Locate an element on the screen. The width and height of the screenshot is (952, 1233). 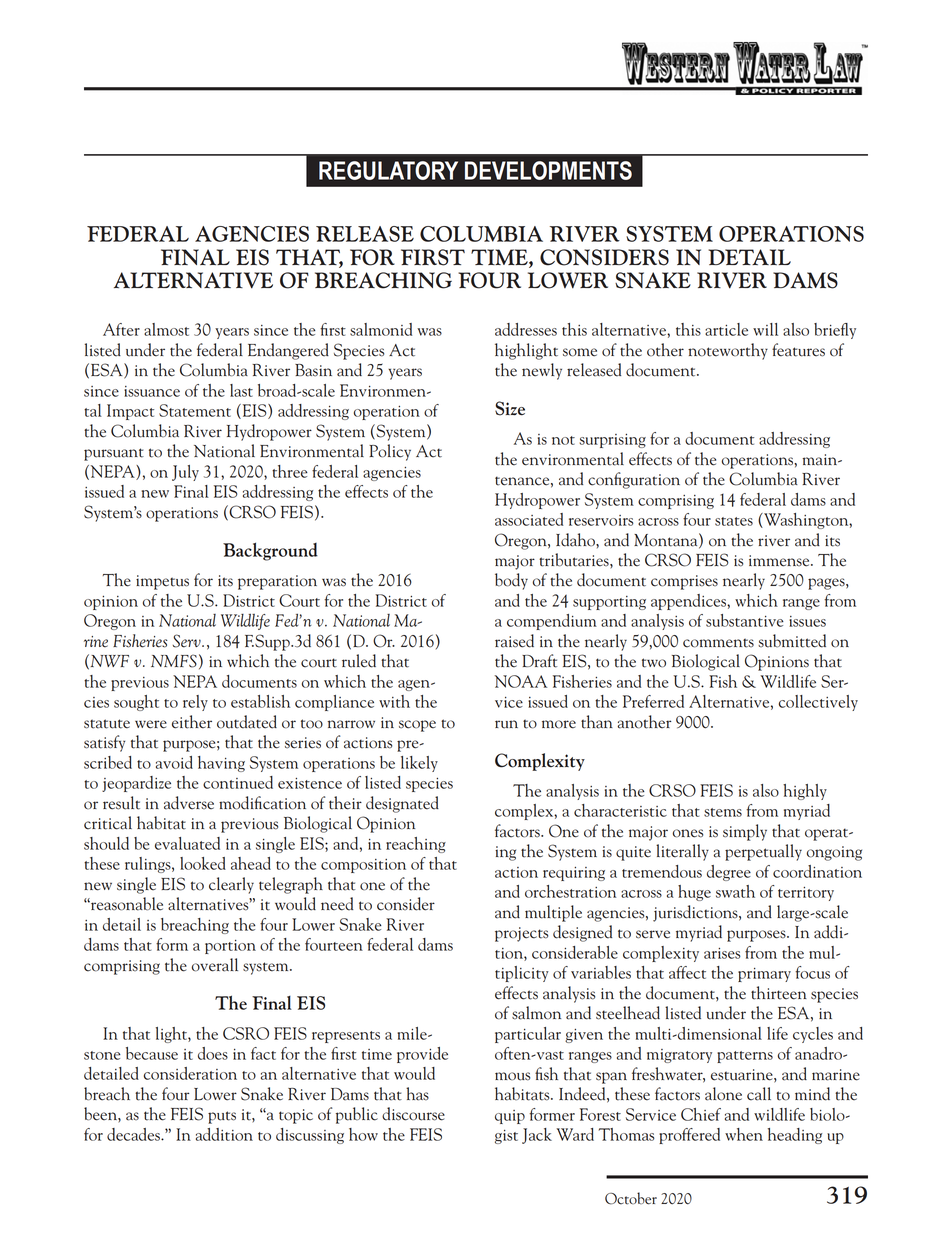
almost is located at coordinates (166, 329).
